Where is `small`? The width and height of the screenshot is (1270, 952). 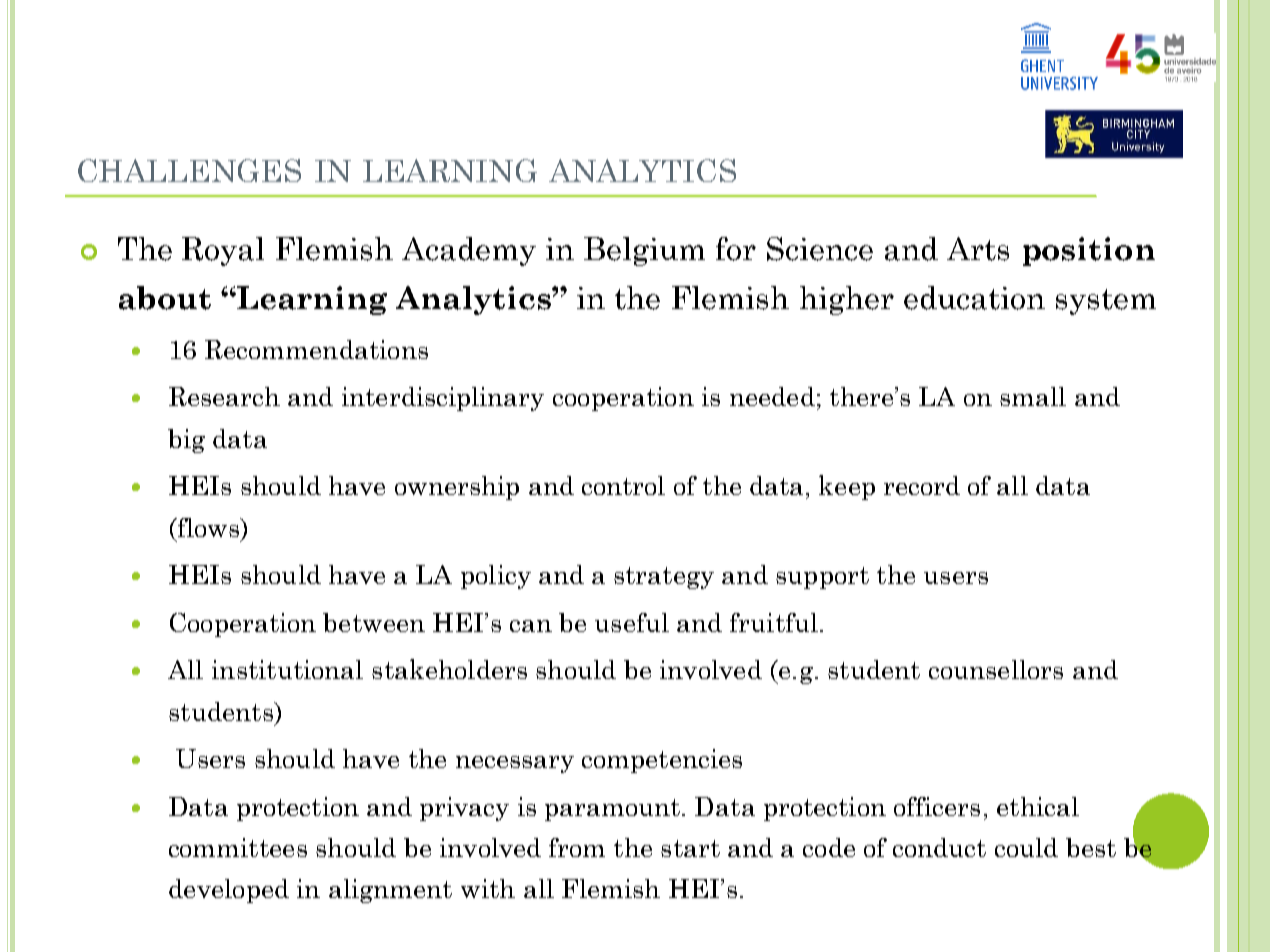
small is located at coordinates (1033, 396).
